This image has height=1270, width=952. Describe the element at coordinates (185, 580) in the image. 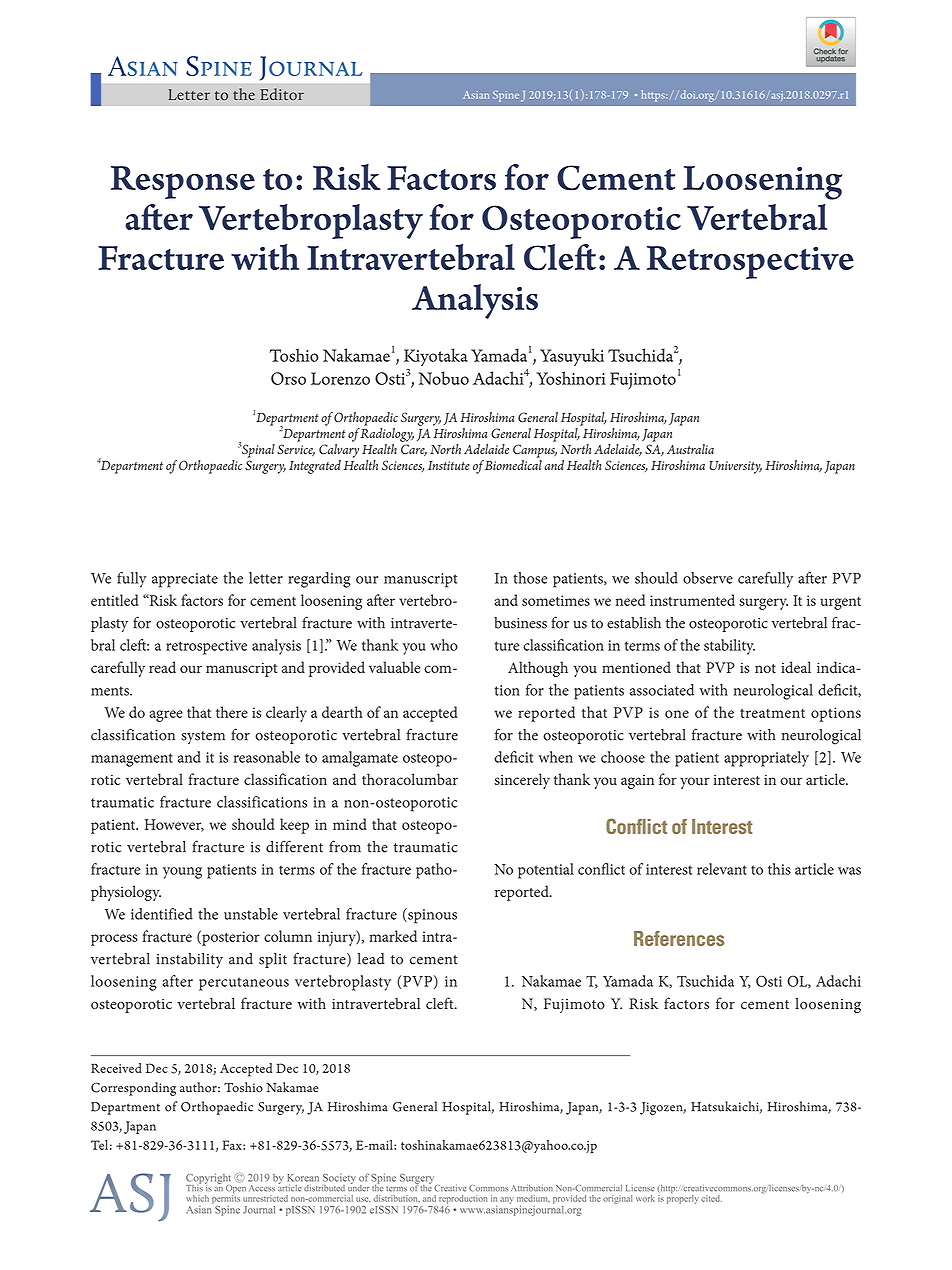

I see `appreciate` at that location.
